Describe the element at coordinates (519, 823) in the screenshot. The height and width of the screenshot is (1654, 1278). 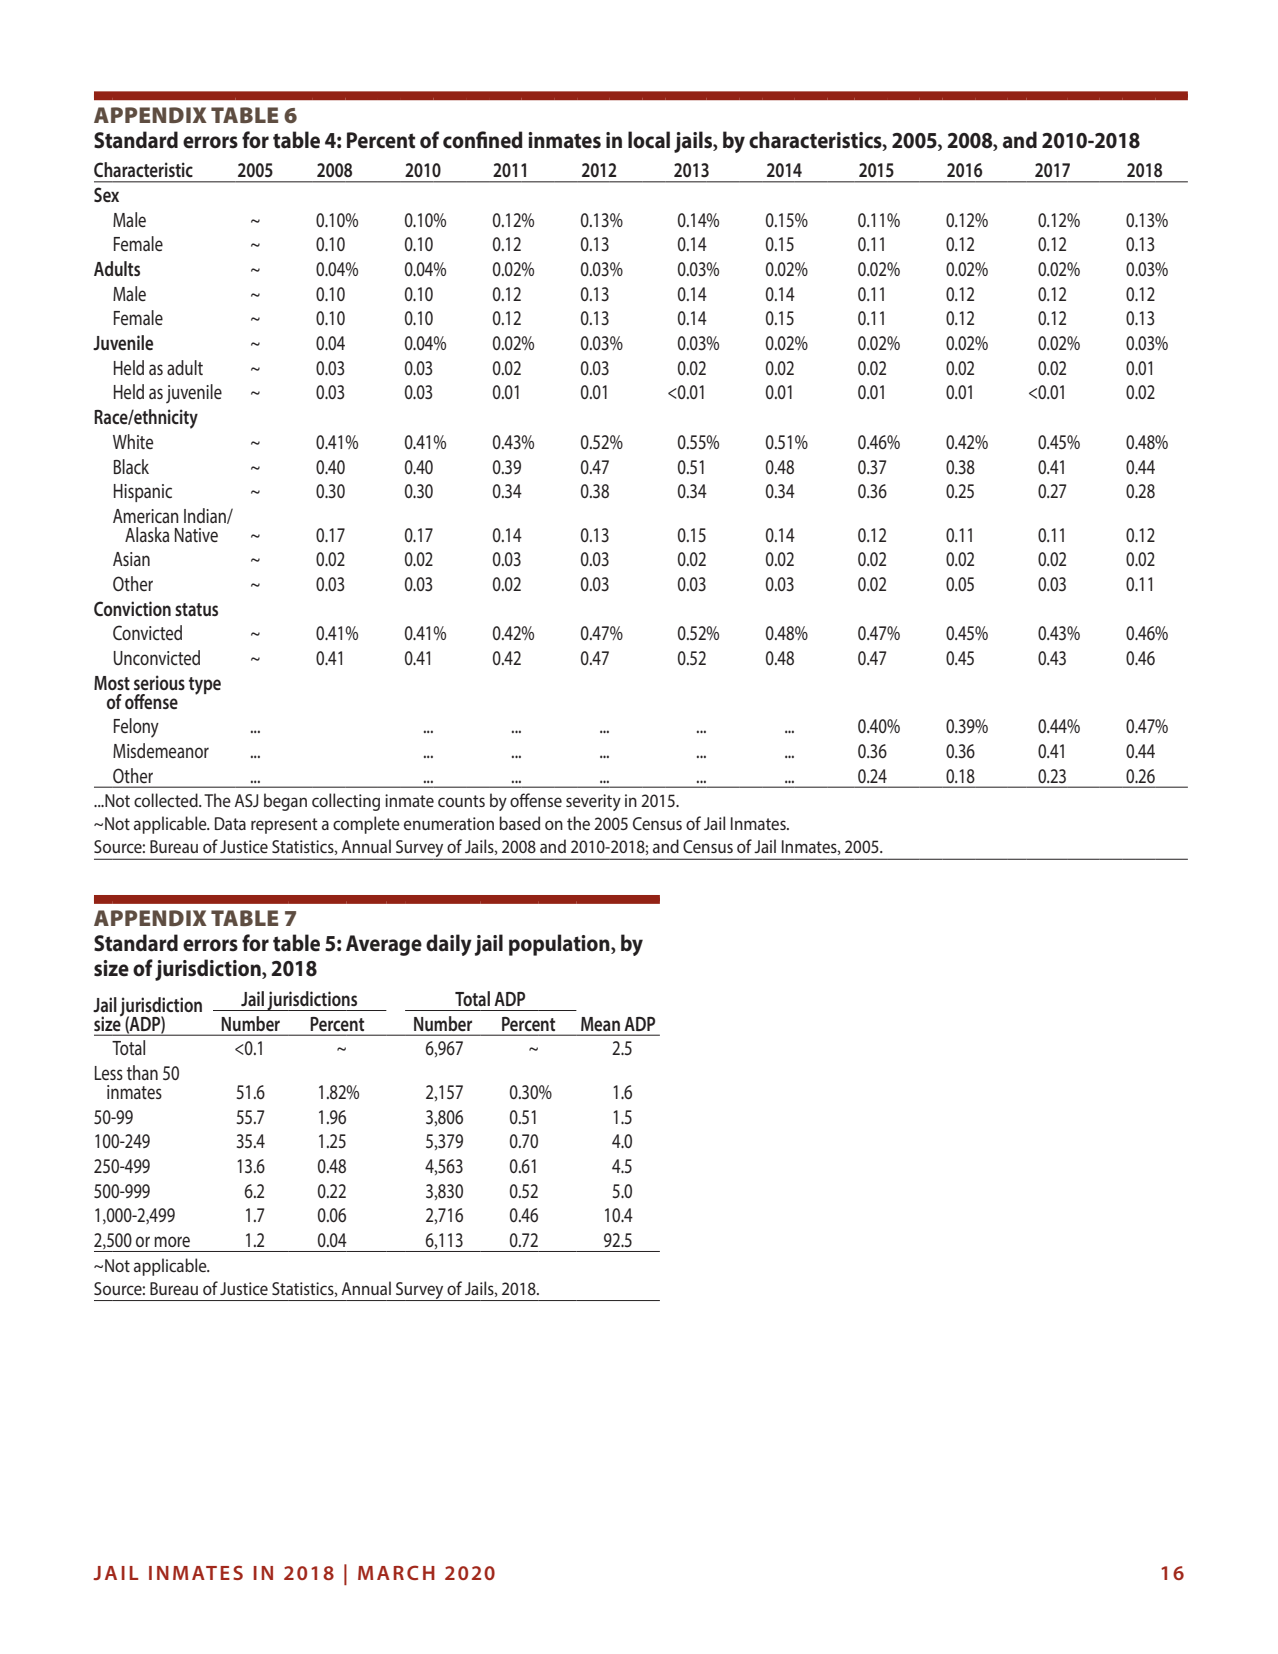
I see `based` at that location.
